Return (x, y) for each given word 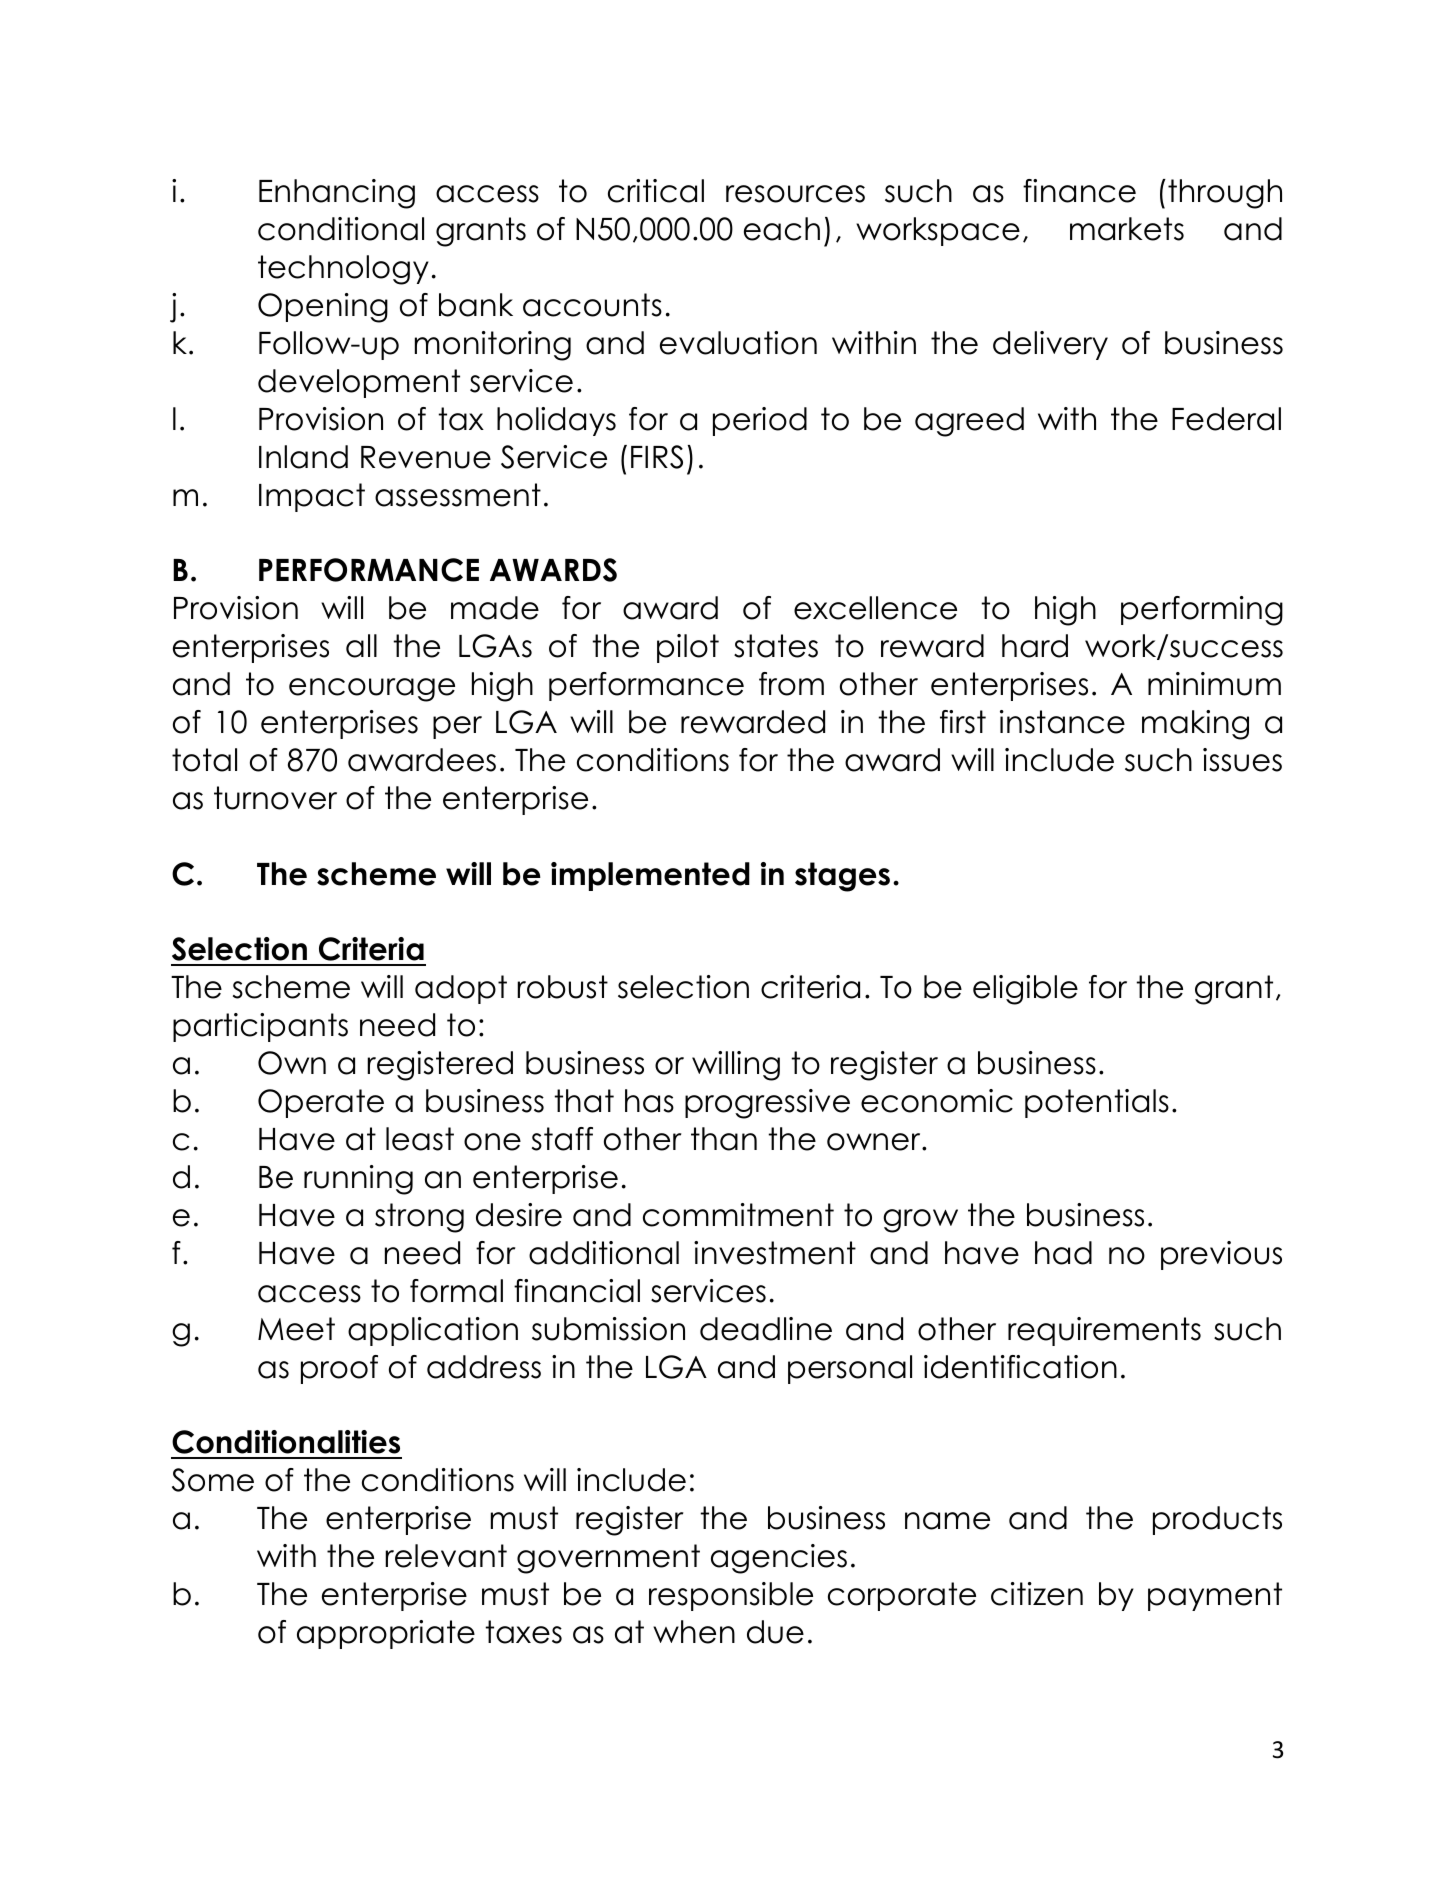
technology (343, 270)
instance (1062, 722)
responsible (731, 1596)
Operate (321, 1103)
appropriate (386, 1634)
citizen (1037, 1594)
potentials (1097, 1103)
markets (1127, 229)
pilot (688, 648)
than (724, 1139)
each (782, 229)
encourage (372, 690)
